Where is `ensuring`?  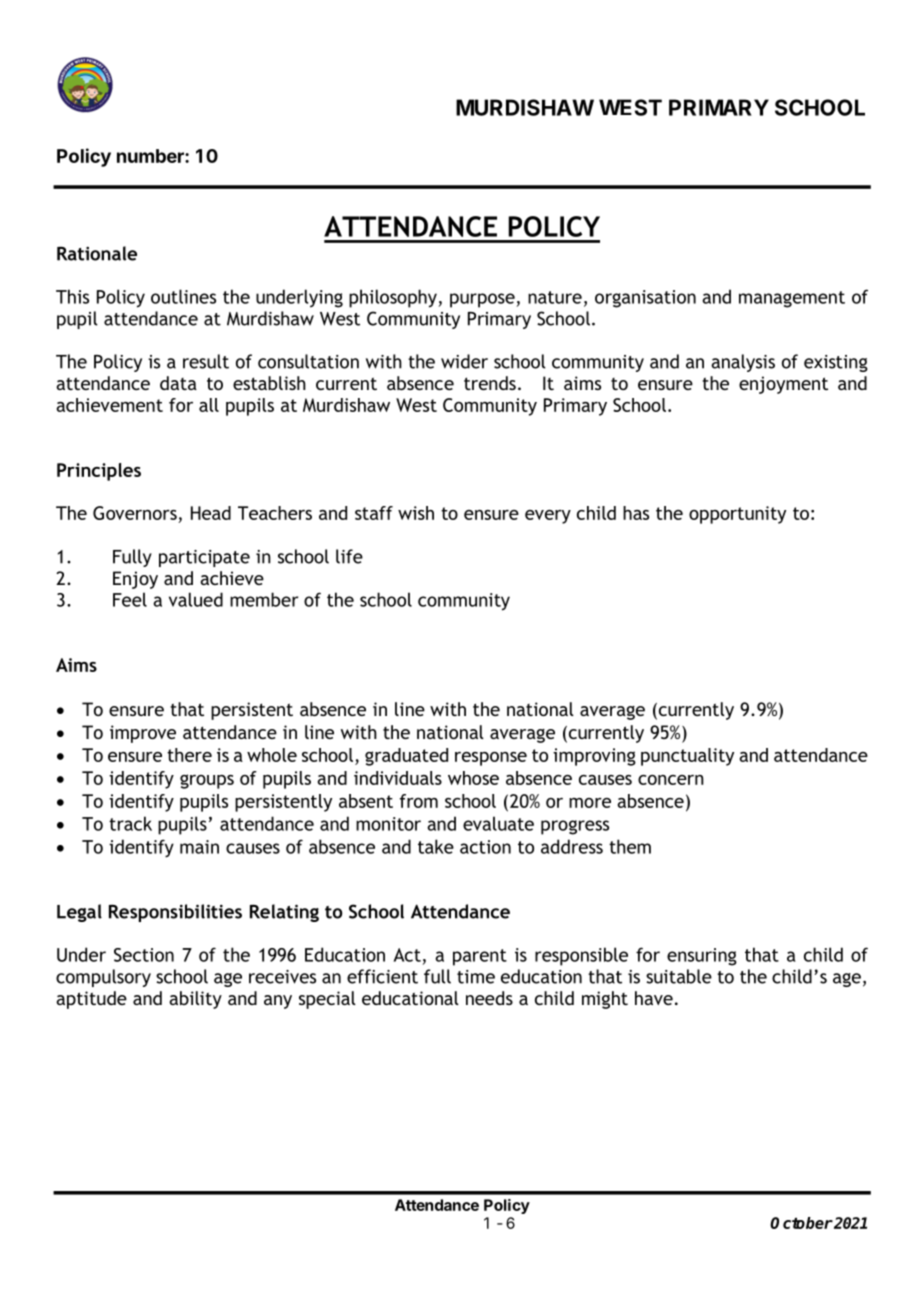
ensuring is located at coordinates (702, 957).
